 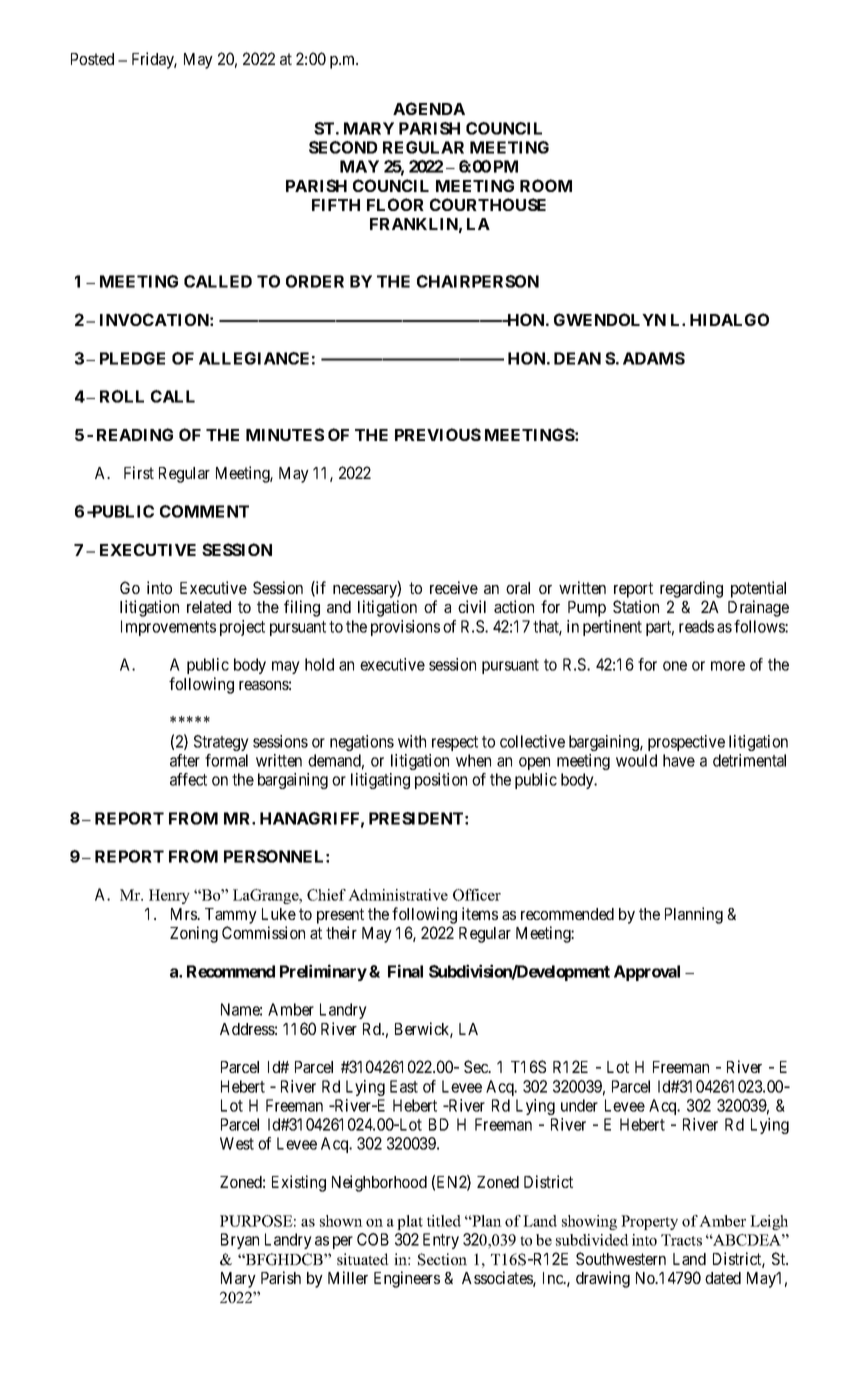 I want to click on Improvements, so click(x=168, y=628).
